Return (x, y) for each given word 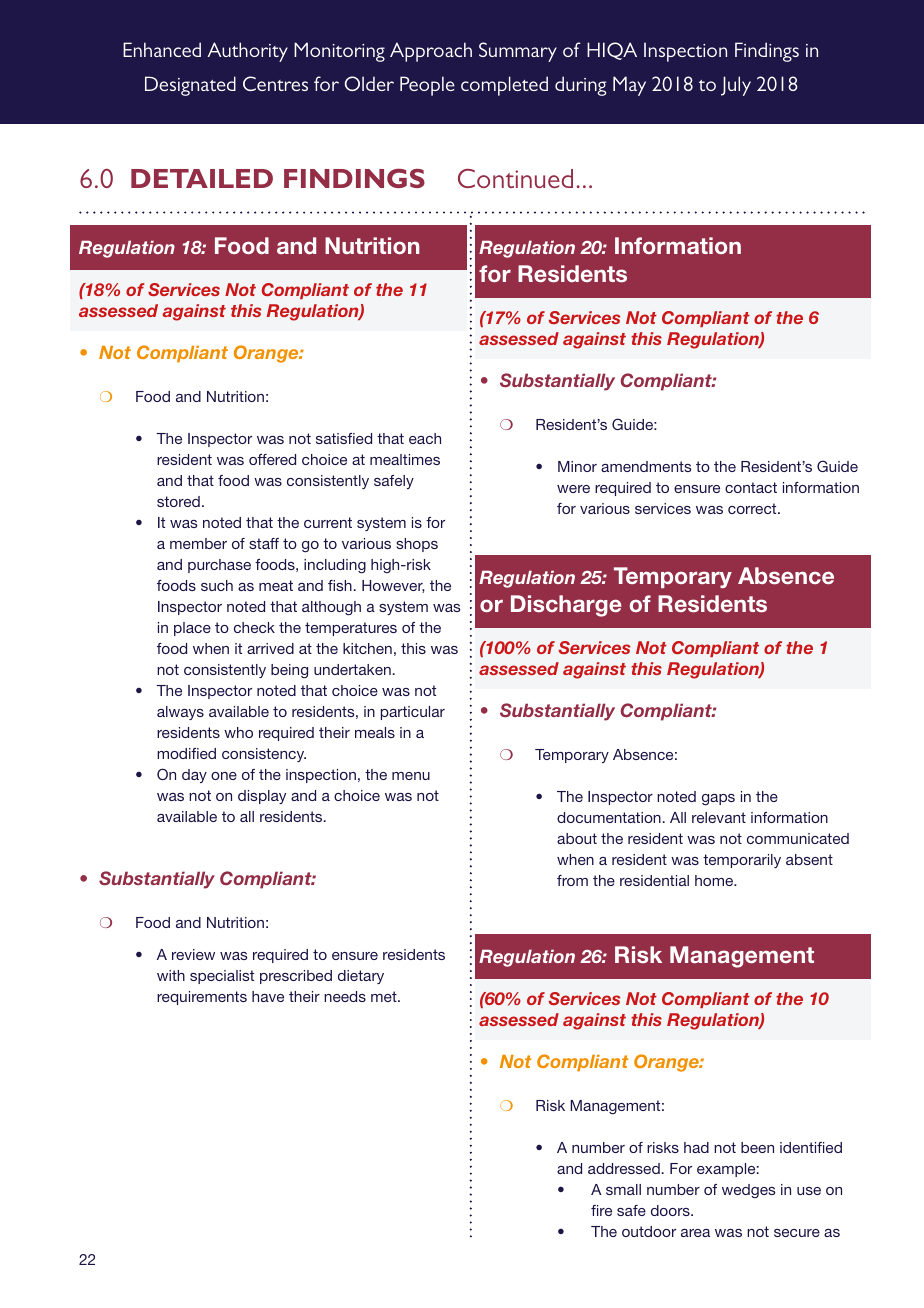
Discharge (566, 606)
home (715, 880)
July (736, 86)
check (254, 627)
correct (753, 508)
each (425, 438)
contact (751, 487)
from (572, 880)
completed (504, 86)
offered (272, 459)
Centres (275, 83)
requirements (202, 998)
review (193, 954)
